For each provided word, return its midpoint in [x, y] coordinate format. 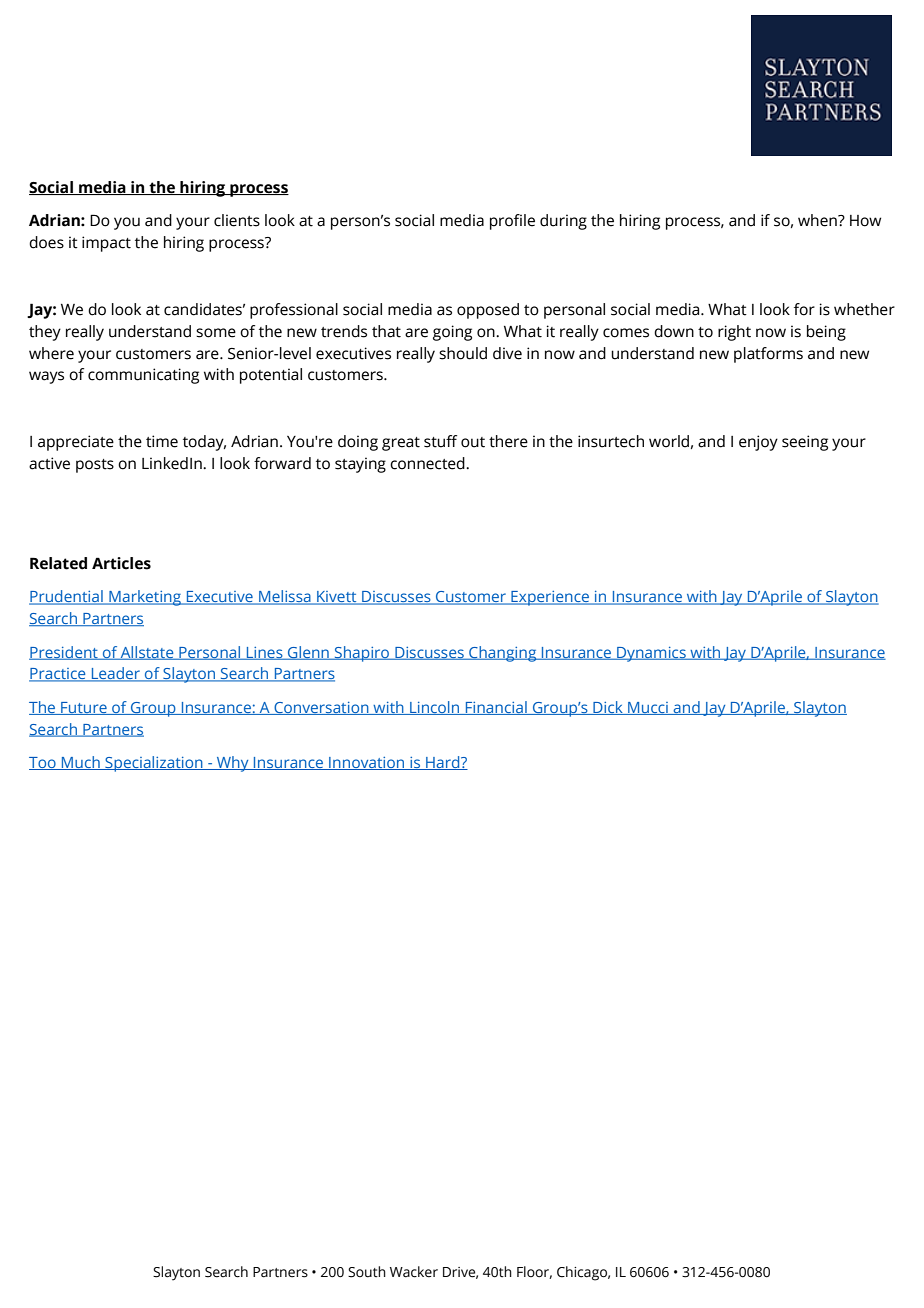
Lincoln [435, 708]
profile [512, 222]
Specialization [154, 764]
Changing [503, 654]
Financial [496, 708]
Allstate [147, 653]
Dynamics [651, 654]
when [818, 220]
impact [106, 244]
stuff [440, 441]
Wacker [414, 1272]
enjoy [758, 443]
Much [81, 763]
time [162, 441]
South [367, 1272]
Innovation [367, 763]
